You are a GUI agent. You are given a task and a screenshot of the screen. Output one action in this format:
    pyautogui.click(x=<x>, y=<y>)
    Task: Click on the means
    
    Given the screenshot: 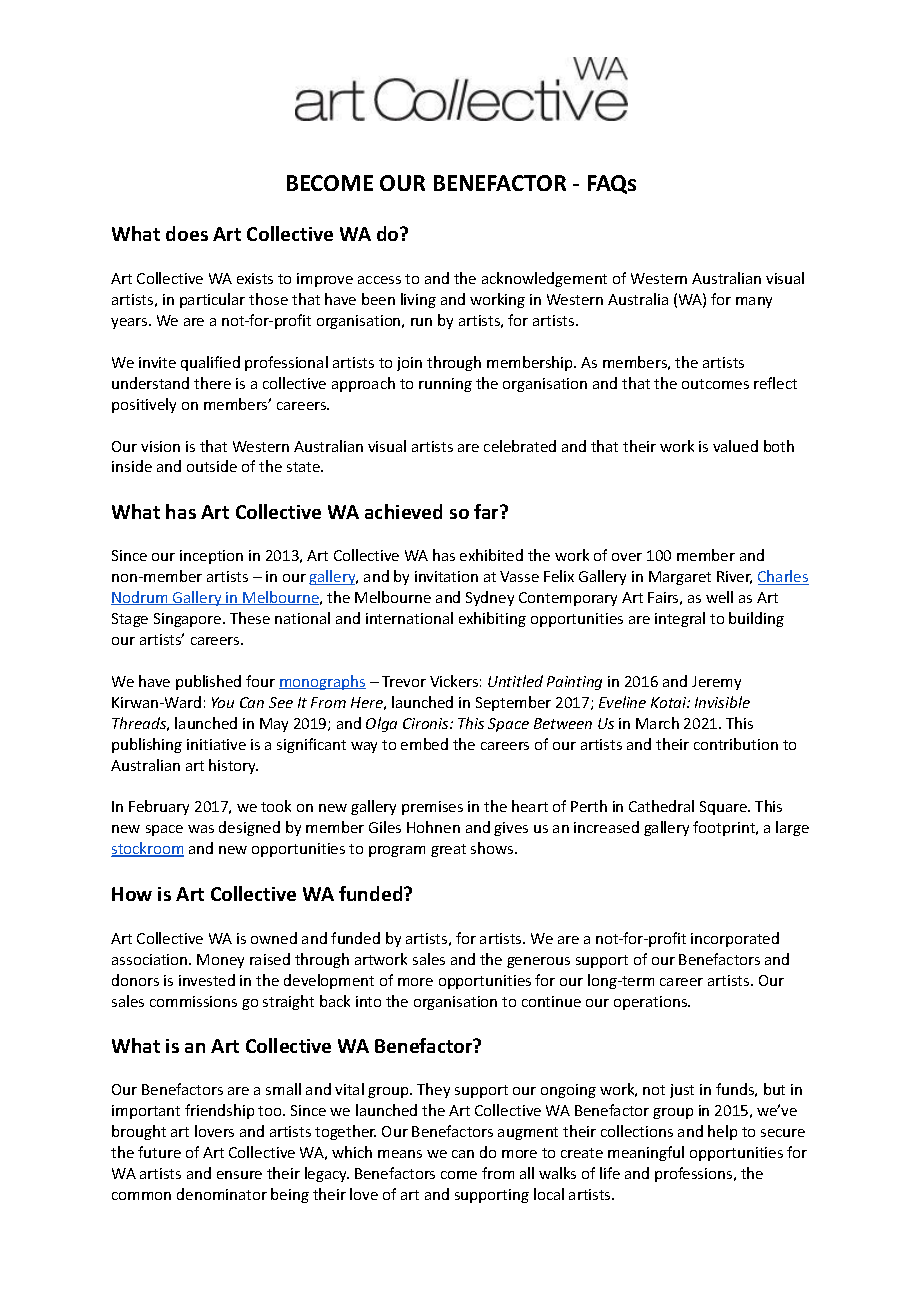 What is the action you would take?
    pyautogui.click(x=400, y=1154)
